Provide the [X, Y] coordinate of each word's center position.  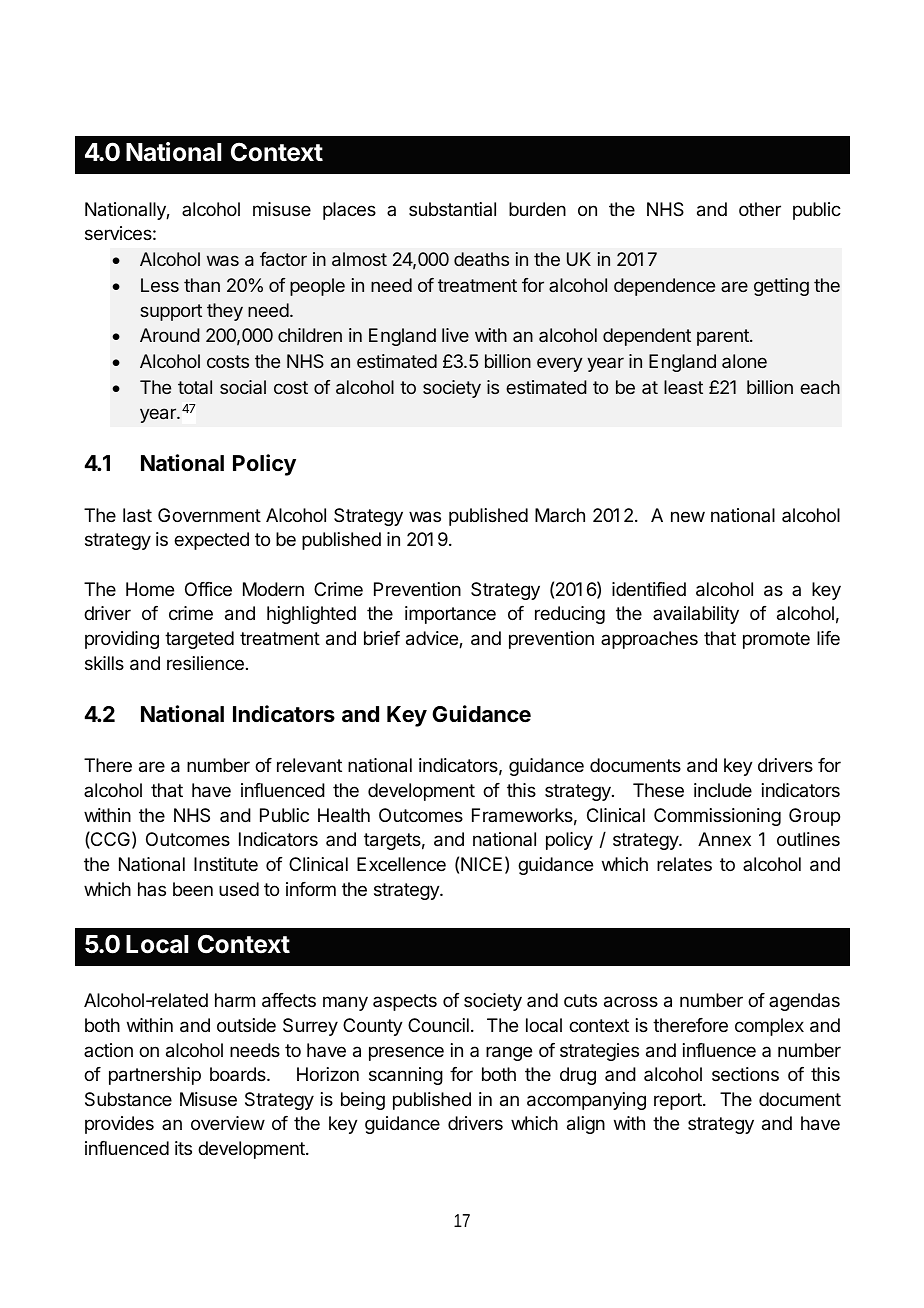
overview [228, 1123]
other [760, 209]
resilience [205, 663]
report [679, 1101]
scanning [406, 1076]
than [202, 285]
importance [450, 615]
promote [776, 640]
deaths [481, 259]
